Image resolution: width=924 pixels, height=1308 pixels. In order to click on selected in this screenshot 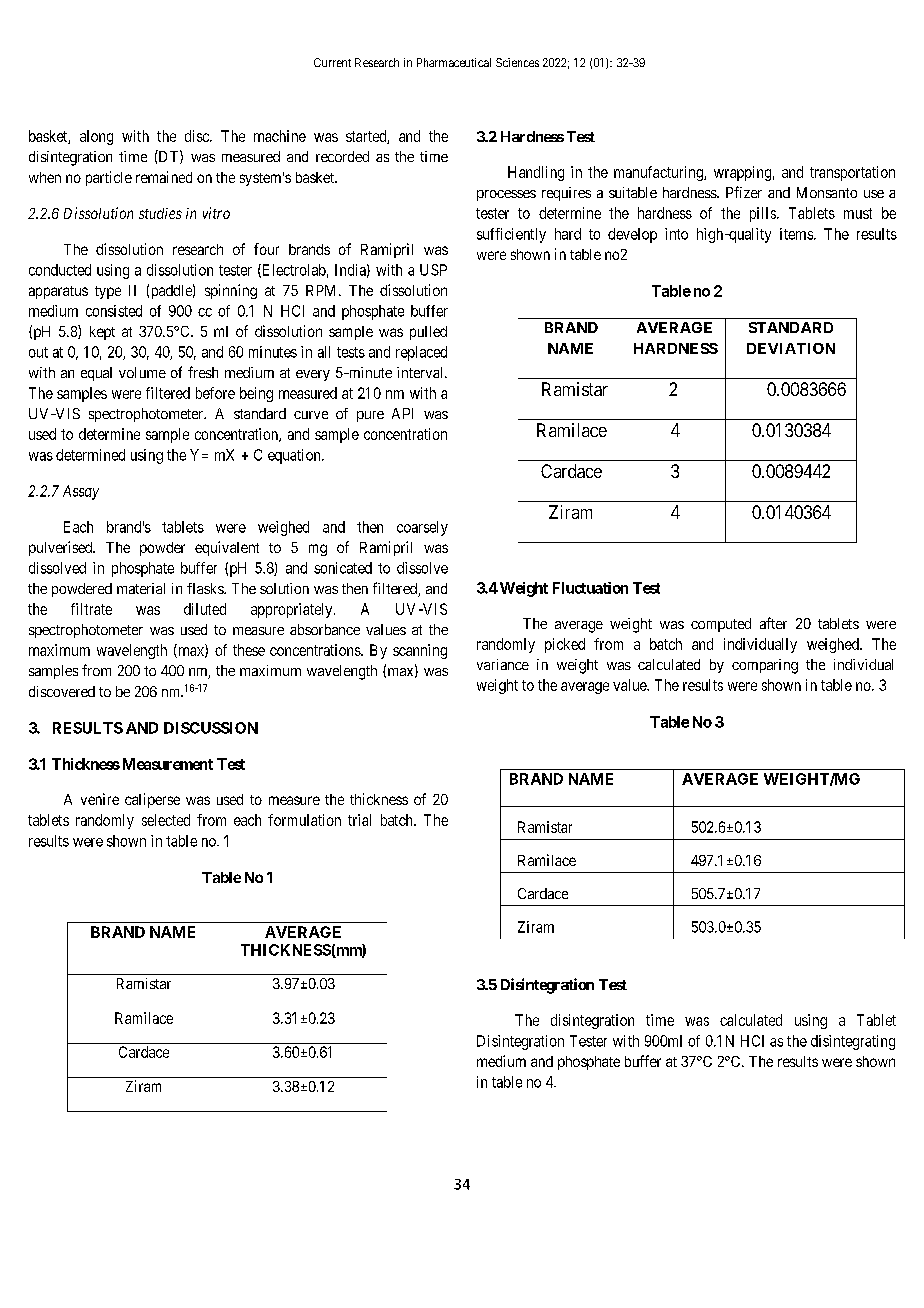, I will do `click(166, 820)`.
